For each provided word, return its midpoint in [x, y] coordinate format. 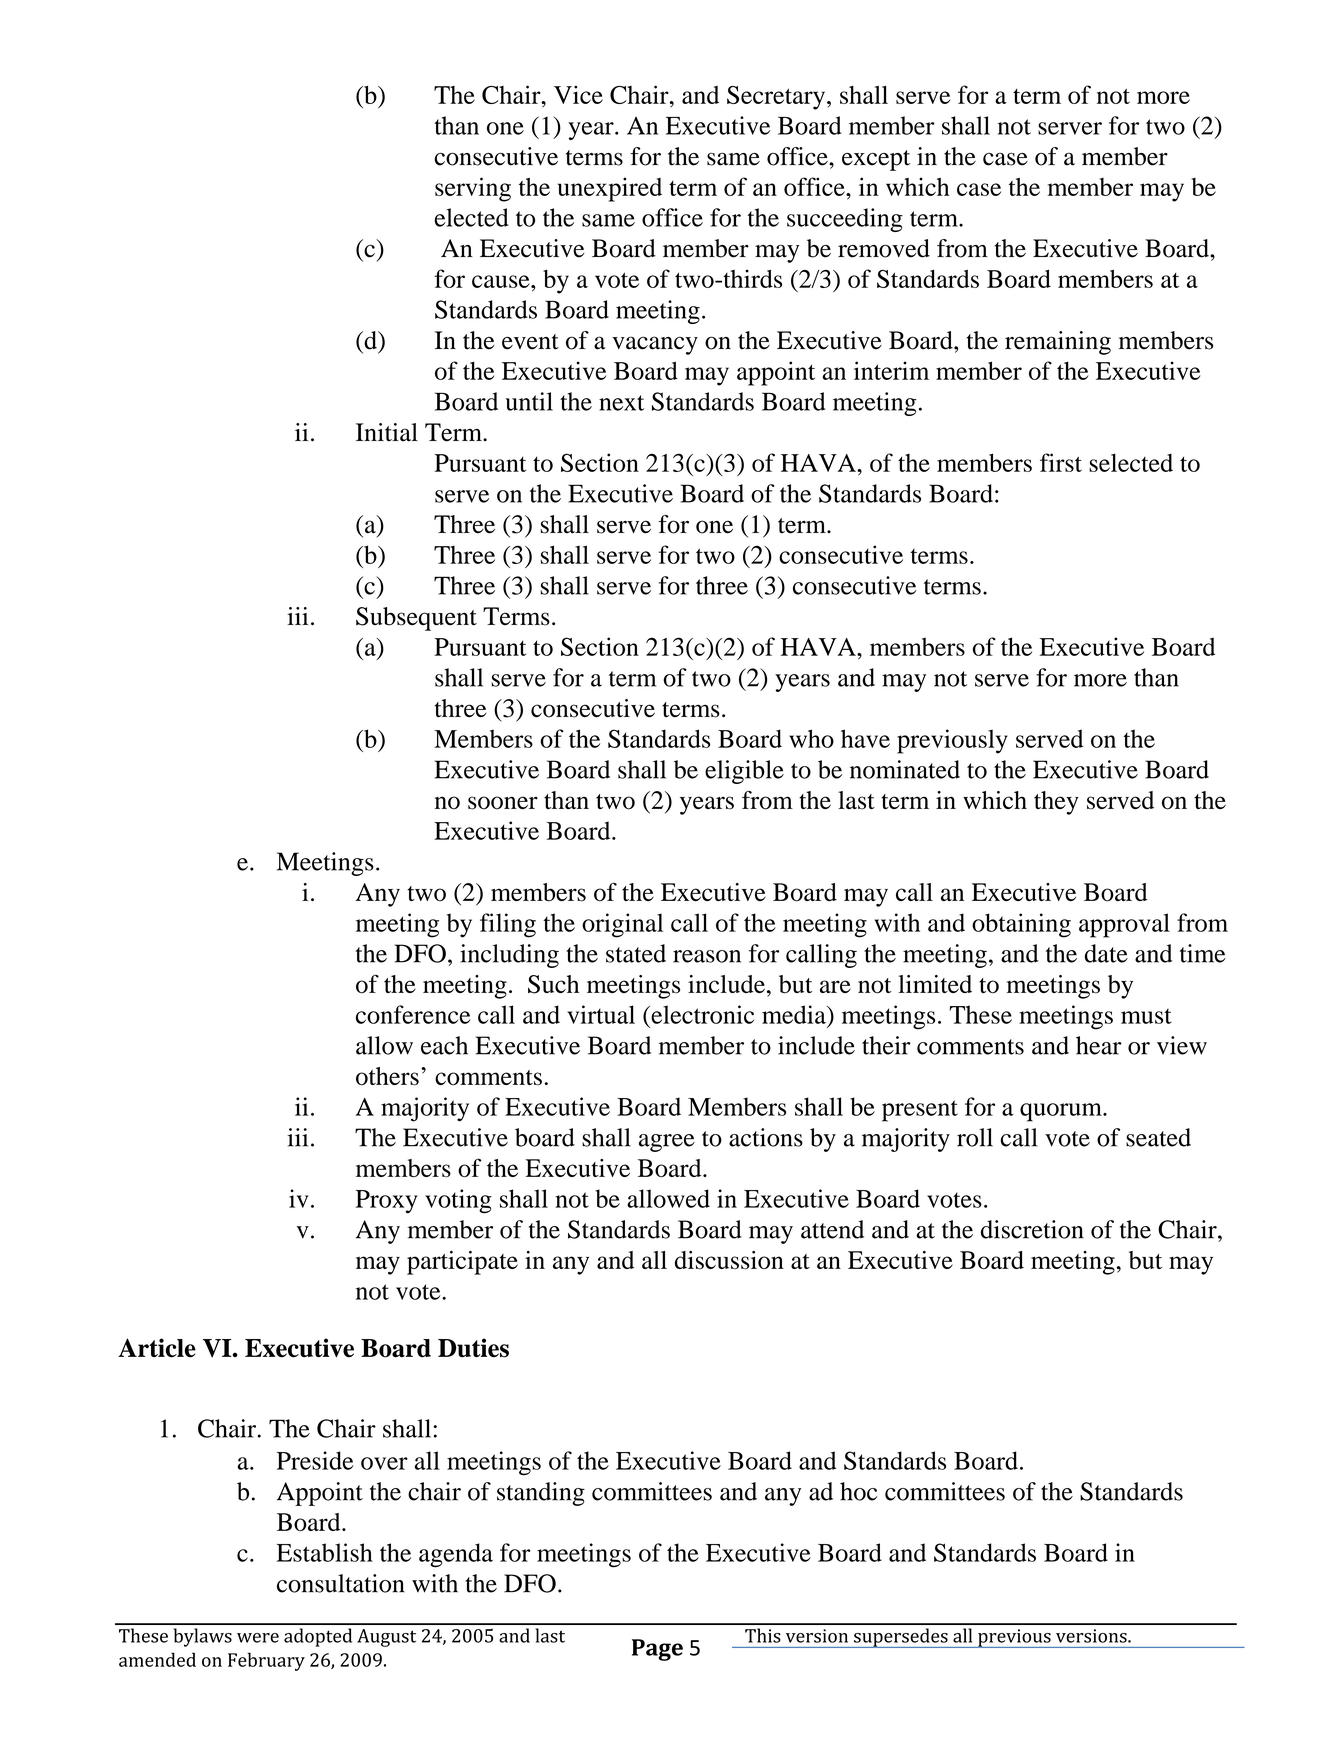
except [876, 160]
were [258, 1638]
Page [657, 1650]
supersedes [901, 1638]
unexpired [610, 189]
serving [473, 189]
